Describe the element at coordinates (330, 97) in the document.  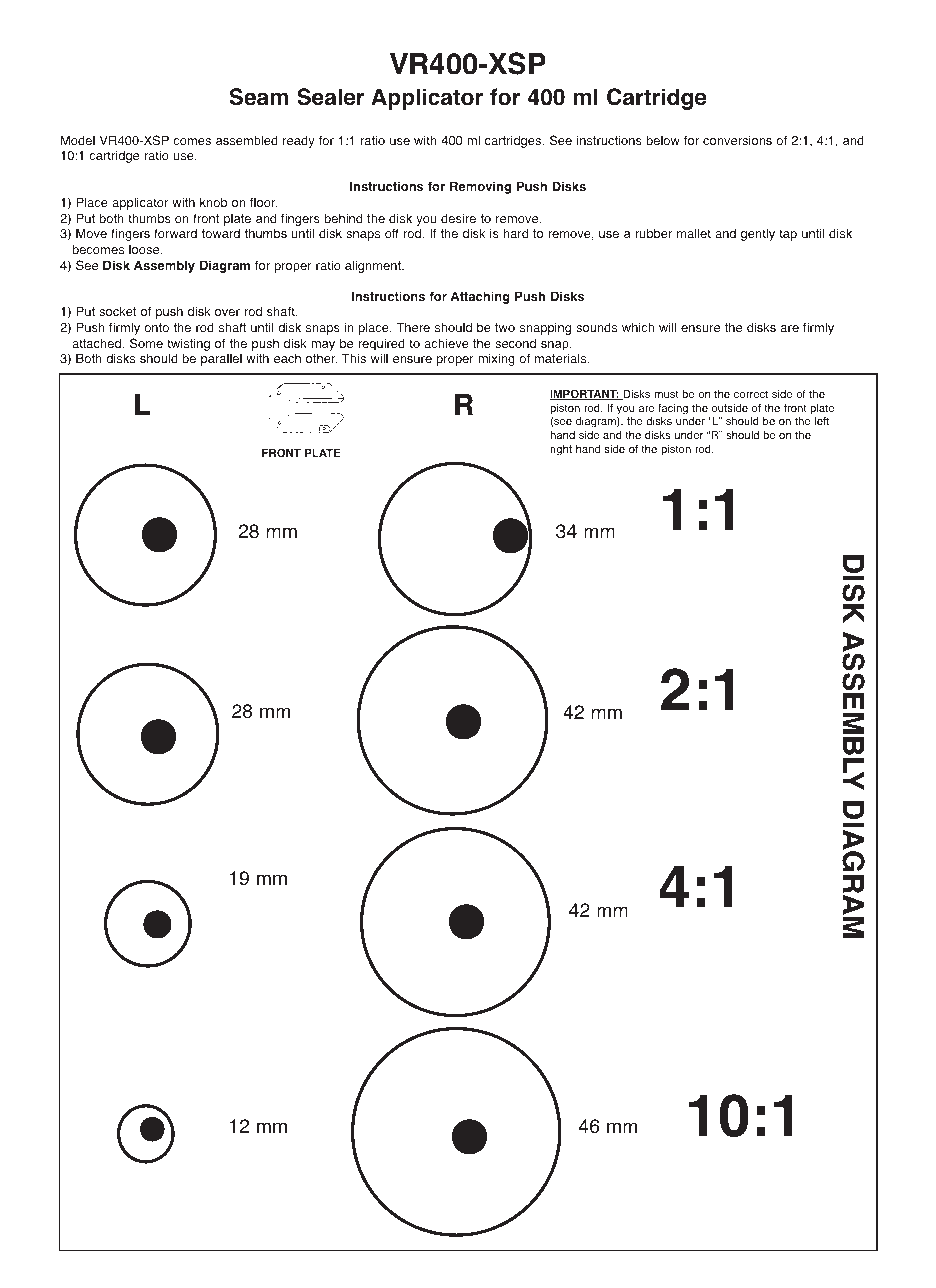
I see `Sealer` at that location.
